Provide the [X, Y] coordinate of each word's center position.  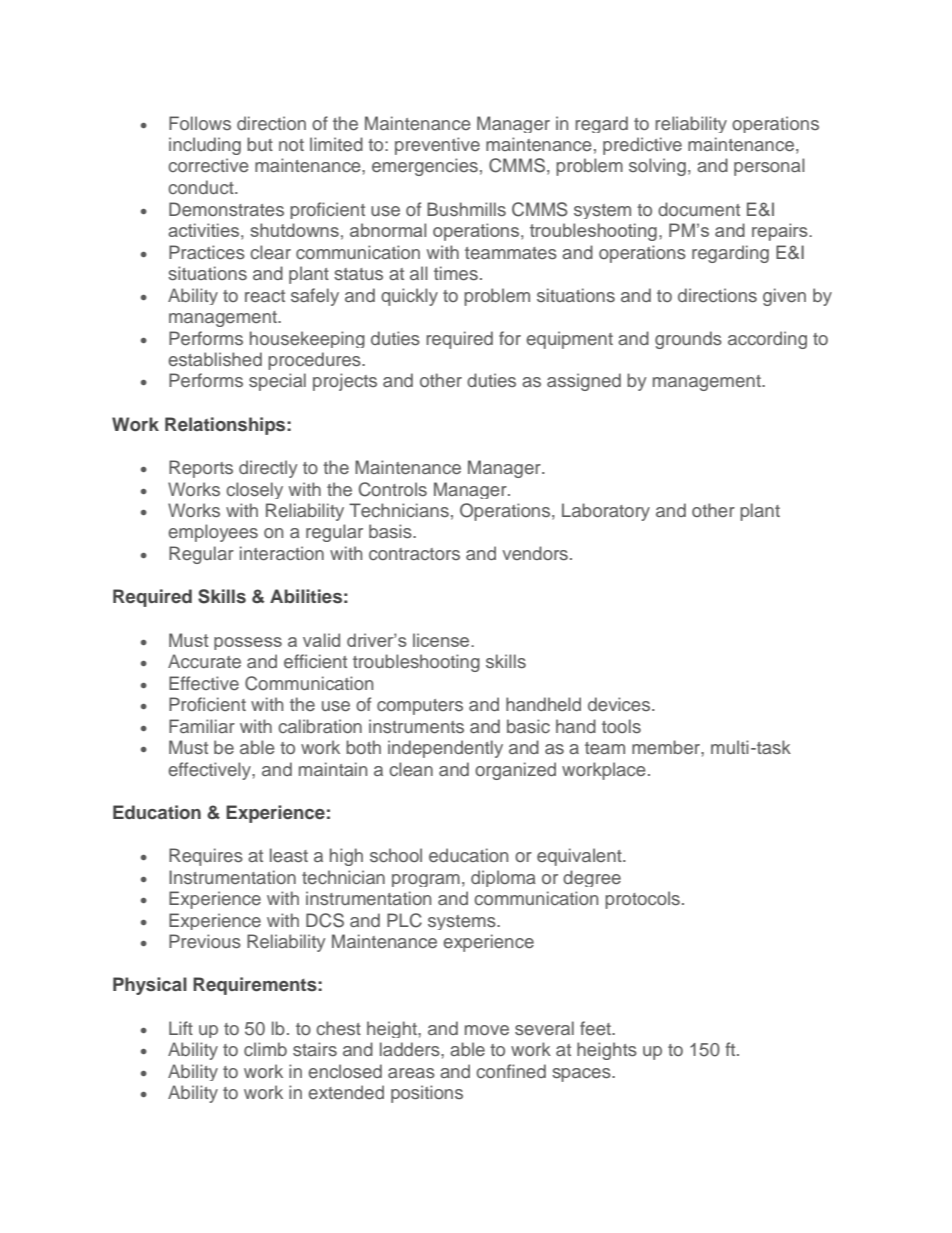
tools [621, 726]
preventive [437, 146]
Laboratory [606, 512]
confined [511, 1071]
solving [657, 167]
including [205, 146]
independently [445, 749]
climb [265, 1049]
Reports [201, 469]
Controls [393, 489]
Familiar [202, 726]
